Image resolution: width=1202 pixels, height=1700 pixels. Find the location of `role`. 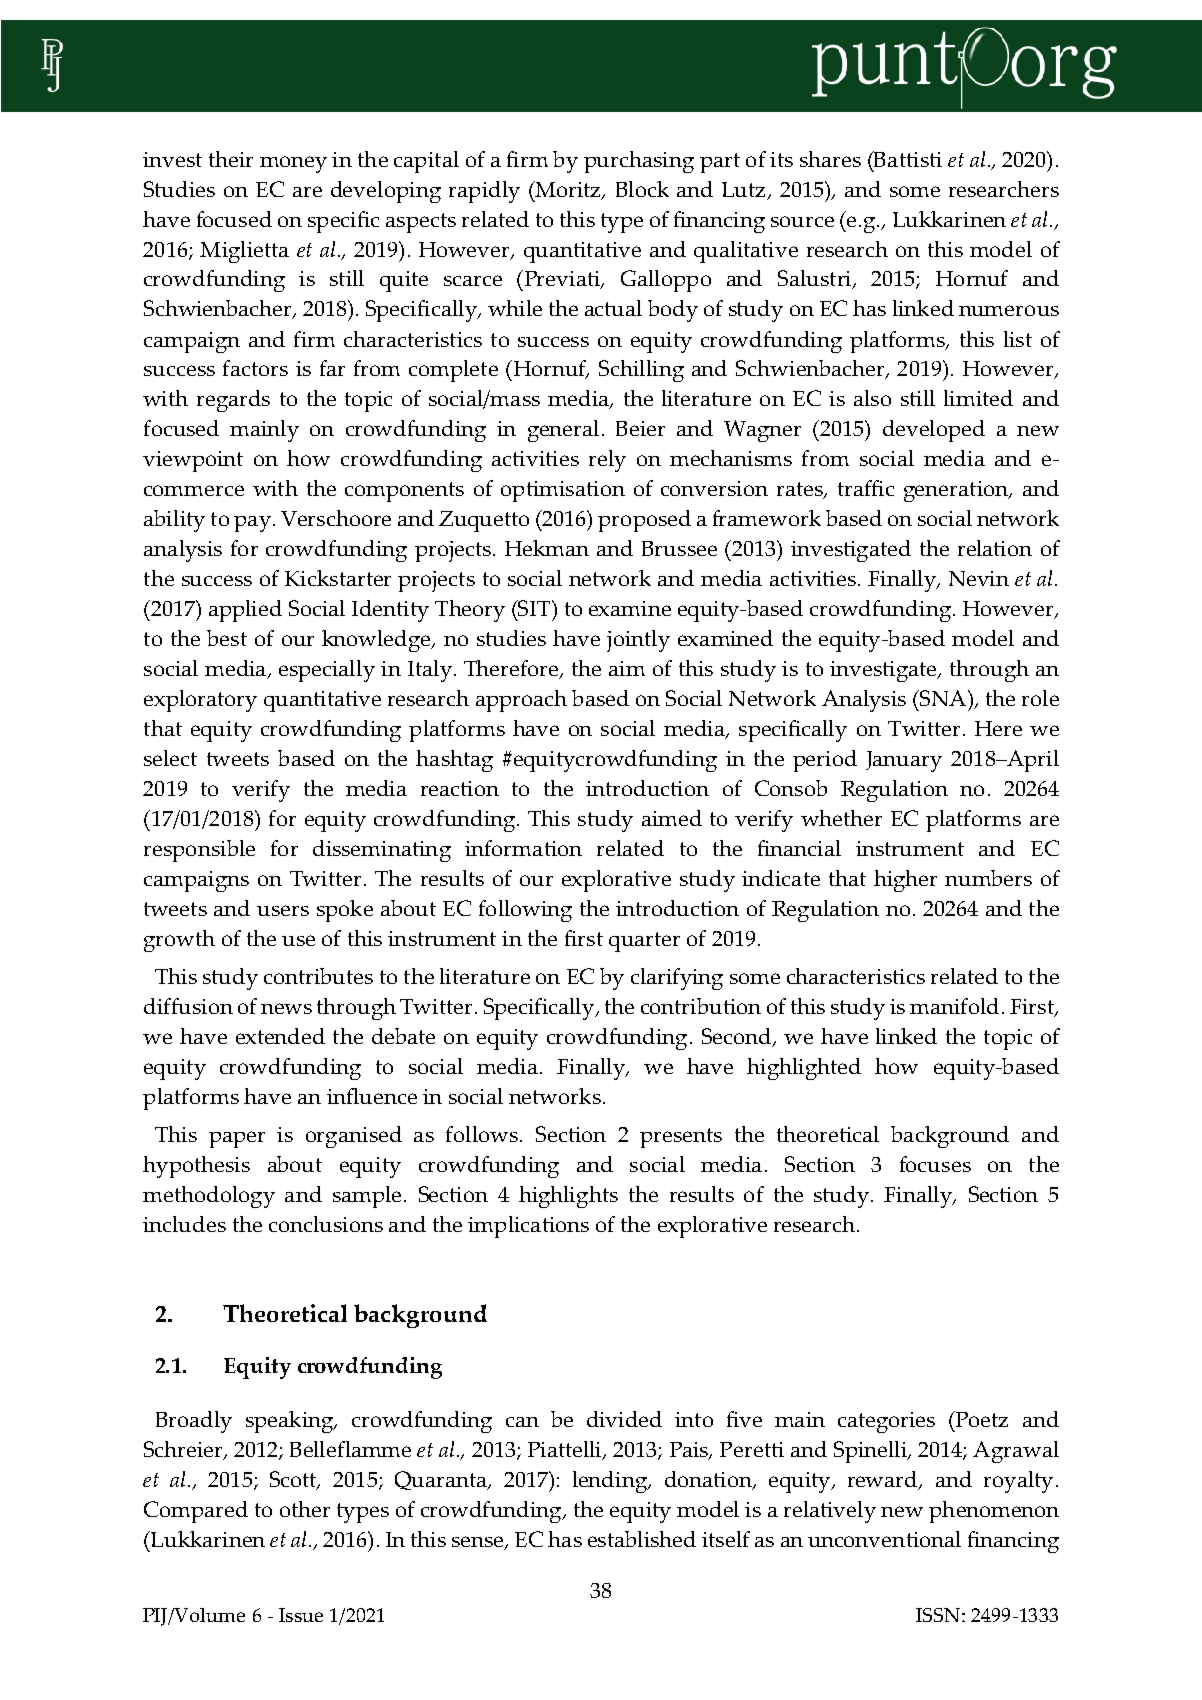

role is located at coordinates (1040, 698).
